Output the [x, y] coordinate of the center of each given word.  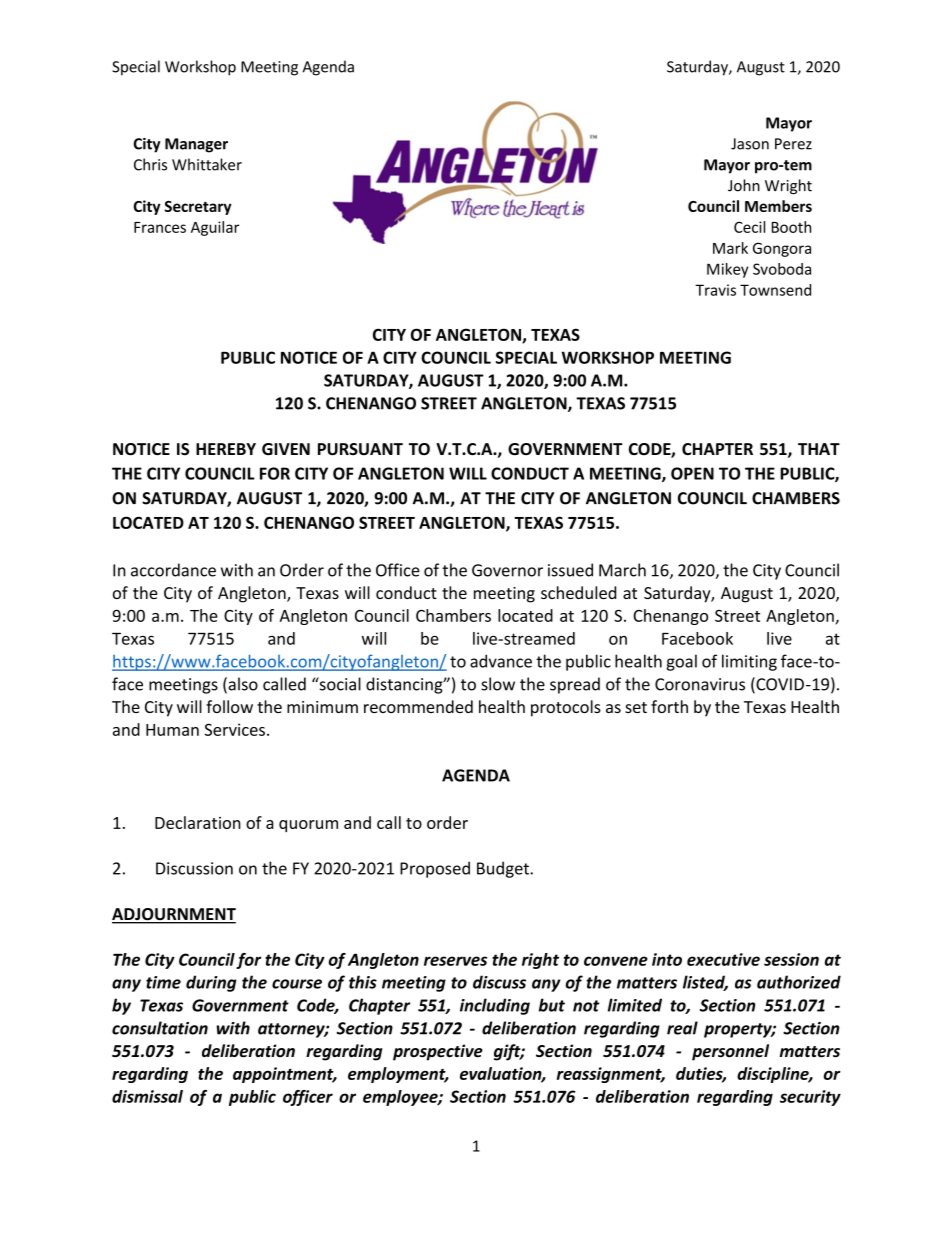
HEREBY [226, 449]
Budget [504, 869]
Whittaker [207, 164]
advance [501, 661]
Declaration [198, 822]
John [744, 185]
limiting [749, 662]
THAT [819, 449]
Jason [750, 144]
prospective [438, 1052]
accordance [173, 570]
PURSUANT [360, 449]
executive [723, 959]
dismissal [147, 1096]
